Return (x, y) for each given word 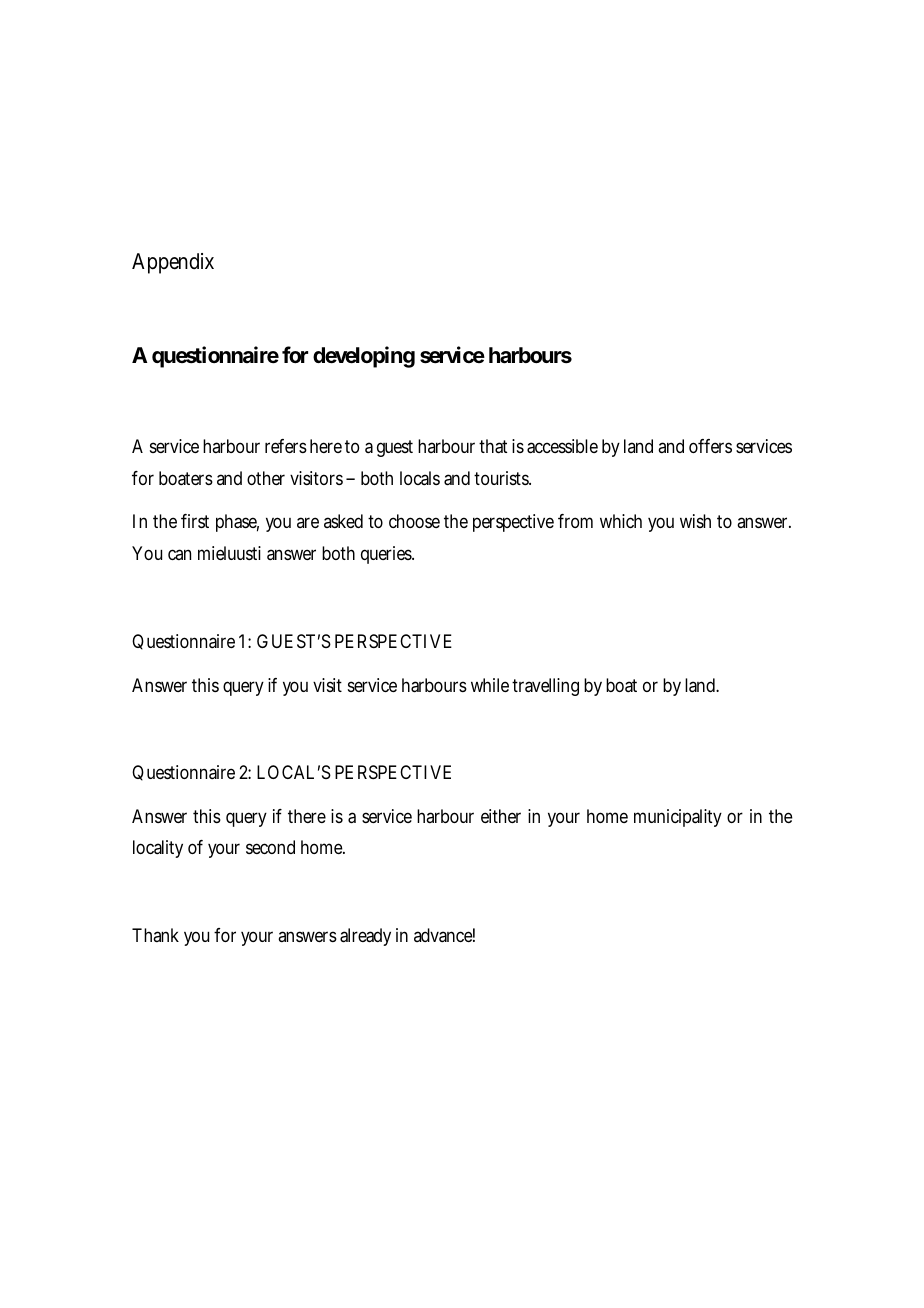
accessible (562, 446)
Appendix (173, 263)
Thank (155, 935)
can (179, 554)
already (365, 937)
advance (444, 935)
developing (364, 357)
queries (387, 555)
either (501, 816)
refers (286, 446)
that (493, 446)
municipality (678, 818)
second (270, 847)
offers (710, 446)
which (621, 521)
